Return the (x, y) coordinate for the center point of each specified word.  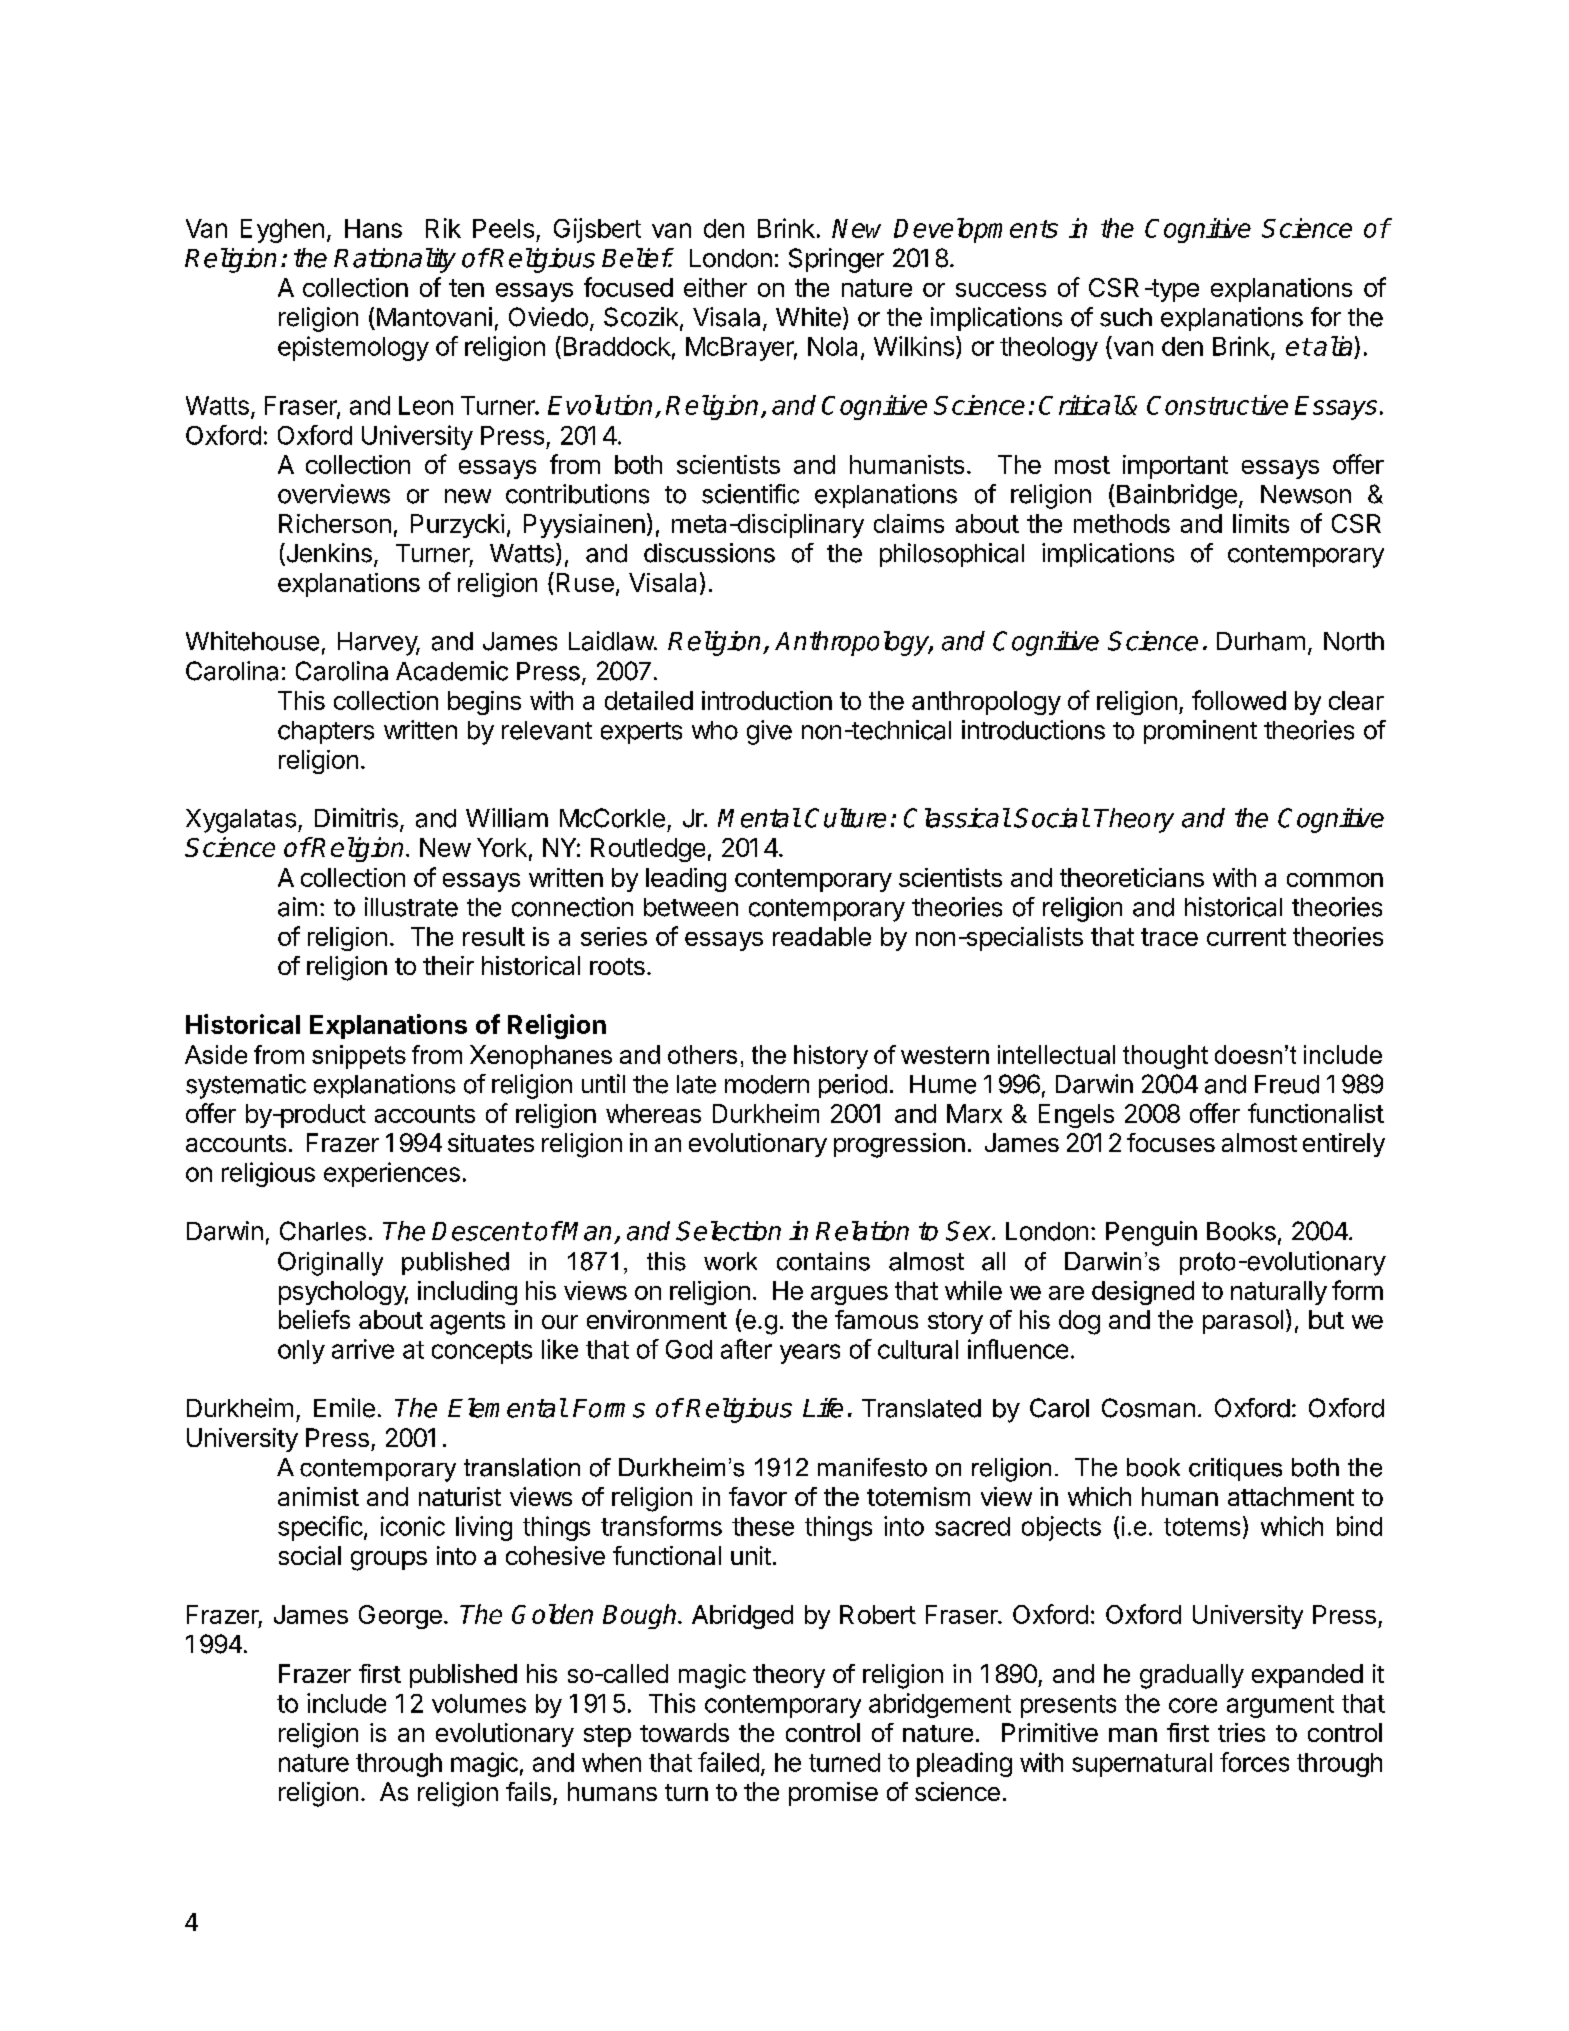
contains (823, 1261)
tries (1241, 1732)
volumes (479, 1703)
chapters (326, 732)
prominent (1200, 732)
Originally (330, 1264)
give (769, 732)
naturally (1279, 1293)
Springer (836, 260)
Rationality (395, 260)
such (1126, 317)
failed (728, 1762)
